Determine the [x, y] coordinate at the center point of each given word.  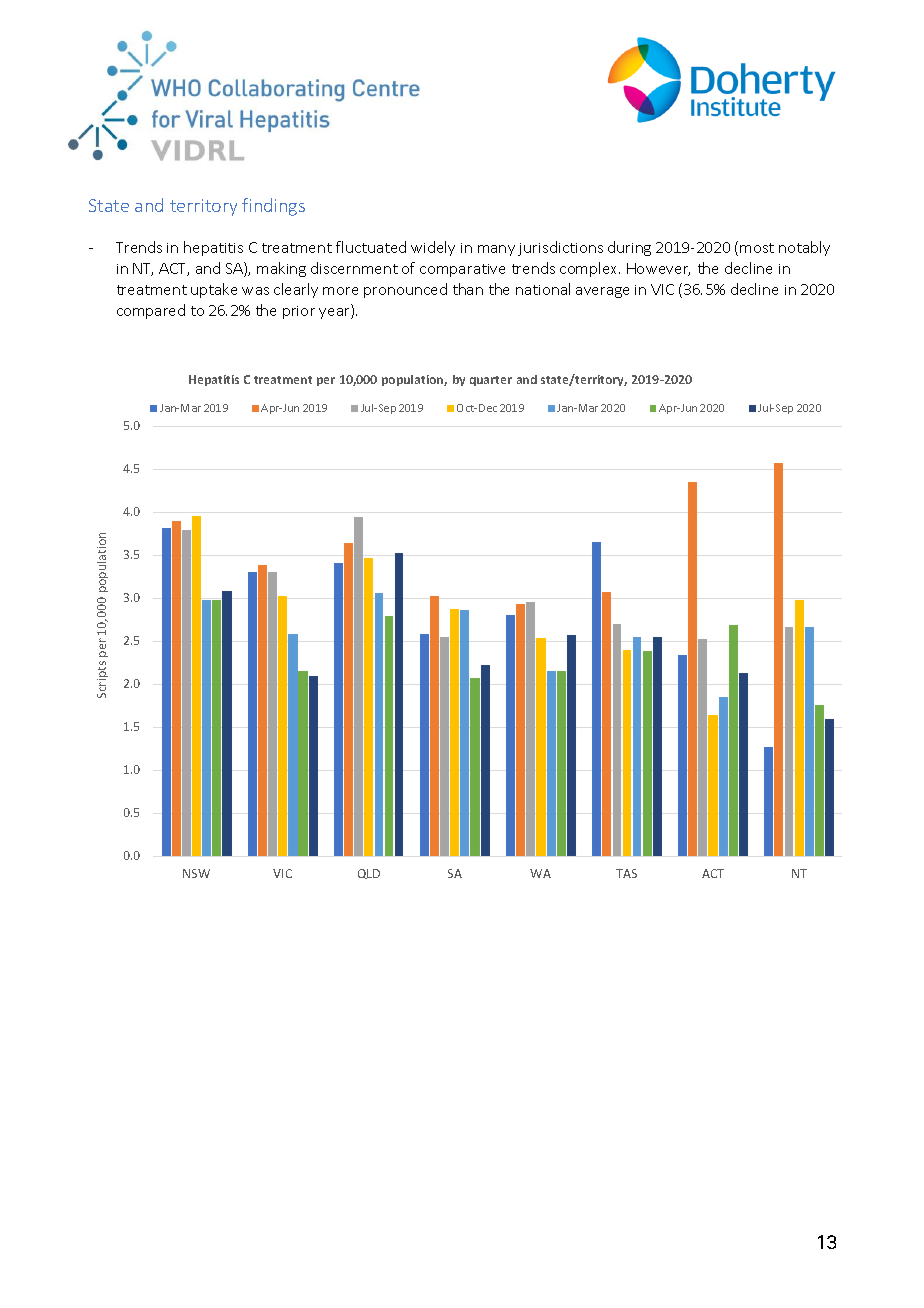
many [496, 250]
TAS [626, 873]
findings [273, 207]
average [602, 292]
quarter [491, 381]
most [757, 248]
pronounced [405, 290]
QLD [369, 874]
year [335, 313]
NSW [196, 873]
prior [299, 312]
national [543, 289]
